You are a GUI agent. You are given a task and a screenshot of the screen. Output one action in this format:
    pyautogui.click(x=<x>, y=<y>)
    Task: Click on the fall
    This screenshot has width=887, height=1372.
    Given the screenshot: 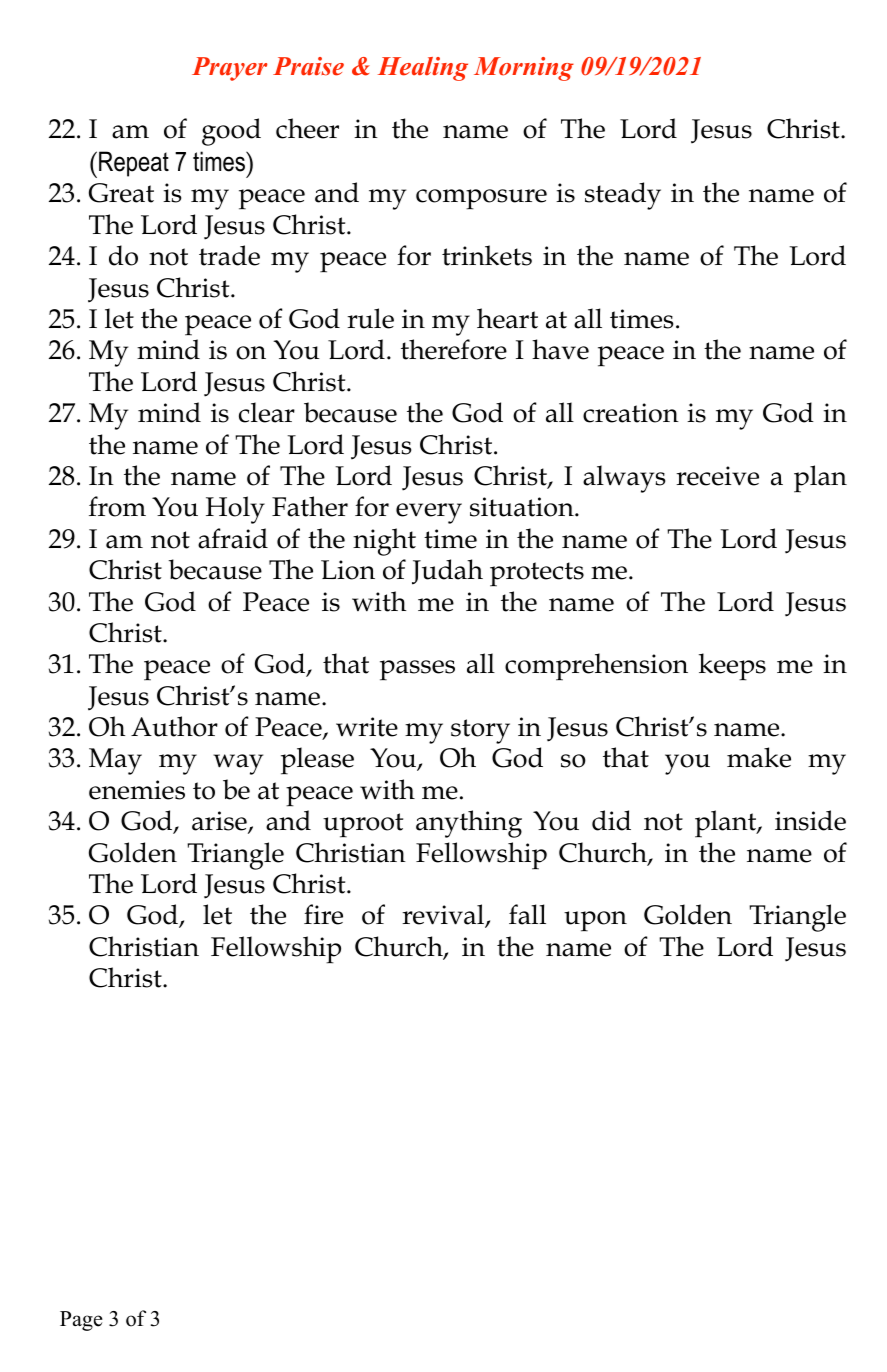 What is the action you would take?
    pyautogui.click(x=527, y=914)
